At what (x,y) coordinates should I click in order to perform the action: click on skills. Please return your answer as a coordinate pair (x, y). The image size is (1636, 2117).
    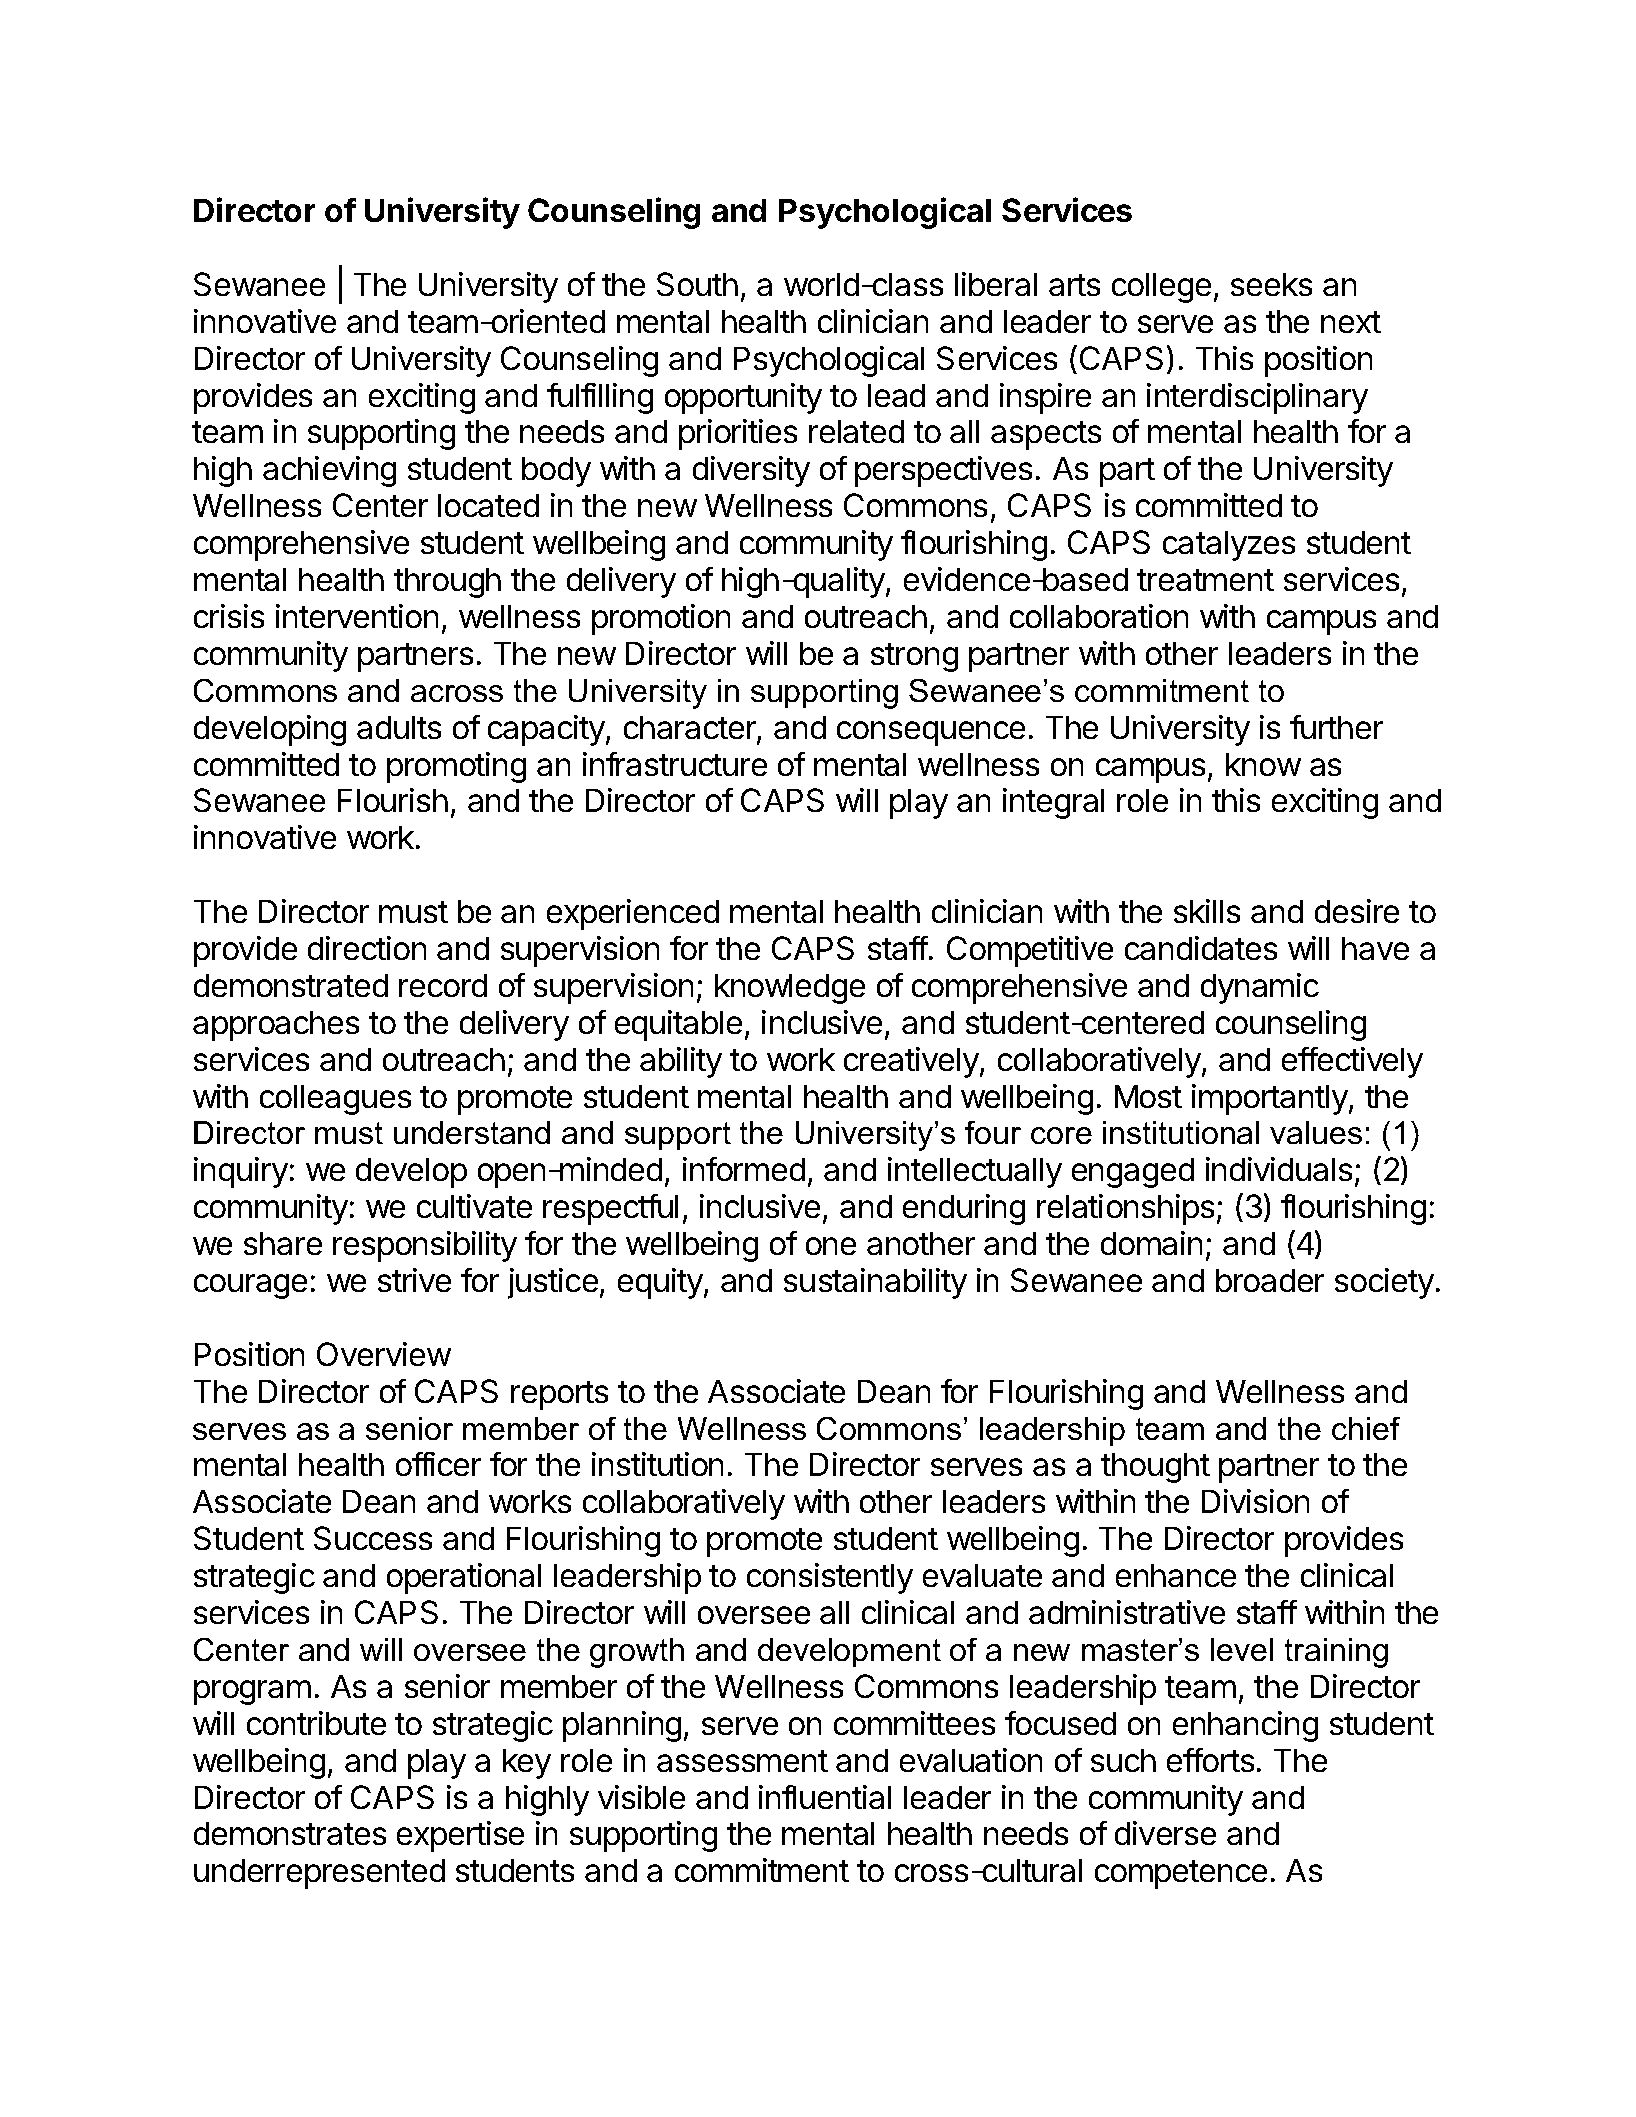
    Looking at the image, I should click on (1207, 911).
